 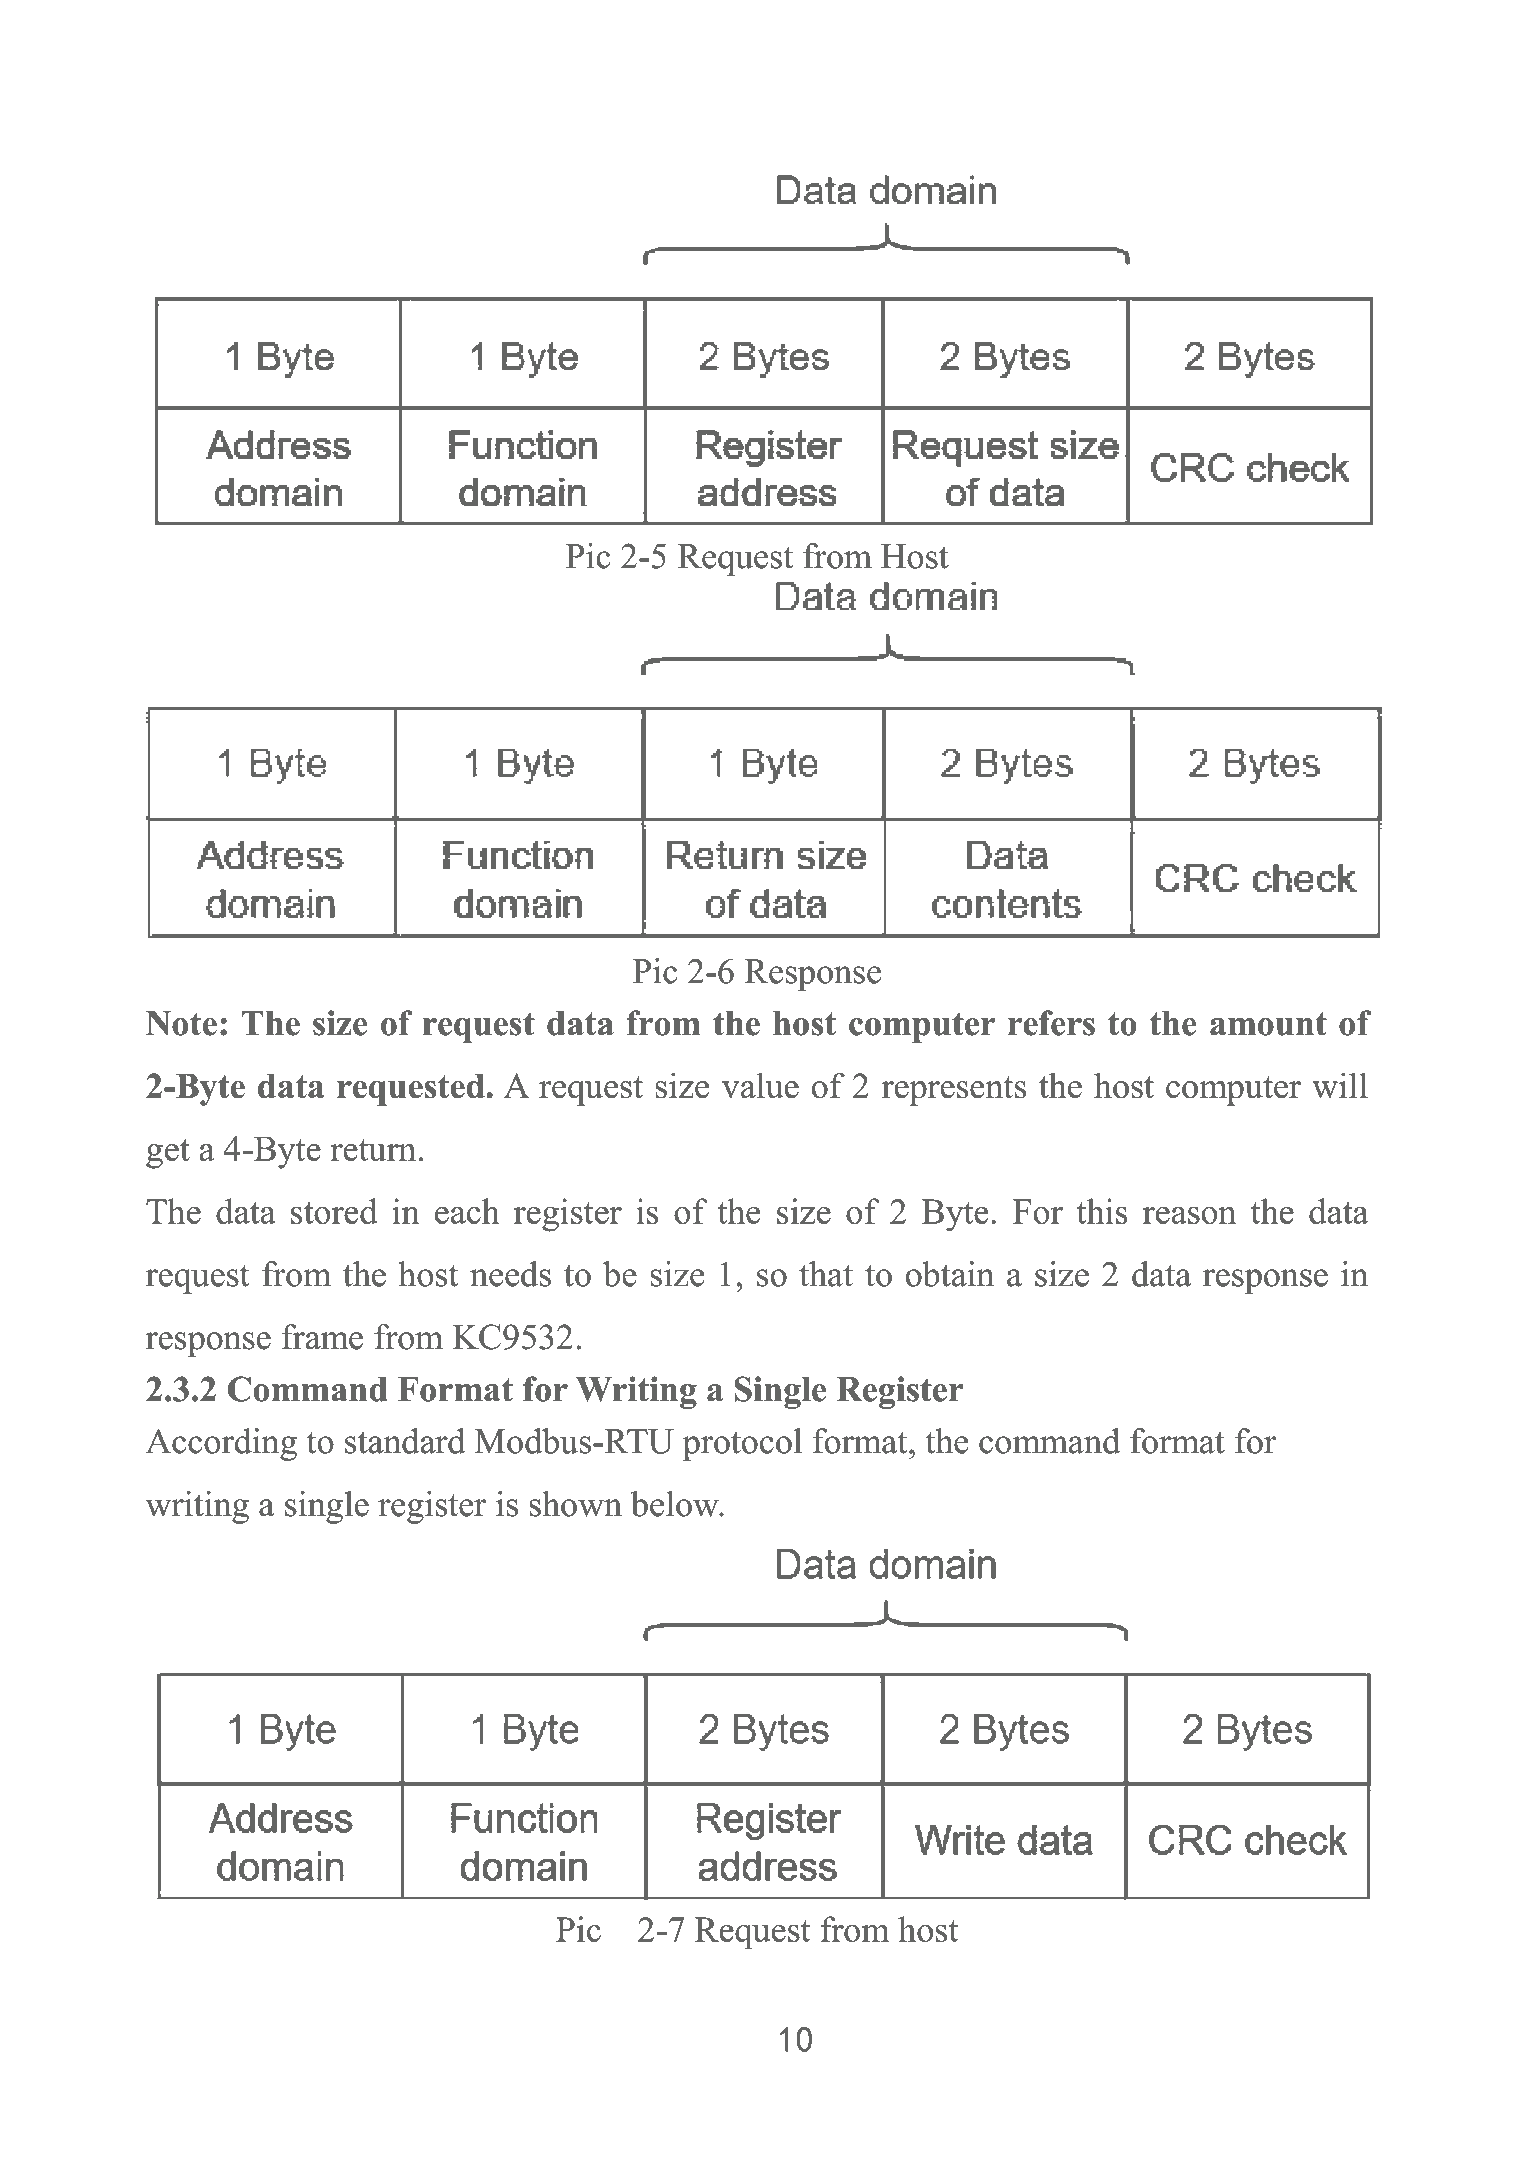 I want to click on that, so click(x=826, y=1274).
